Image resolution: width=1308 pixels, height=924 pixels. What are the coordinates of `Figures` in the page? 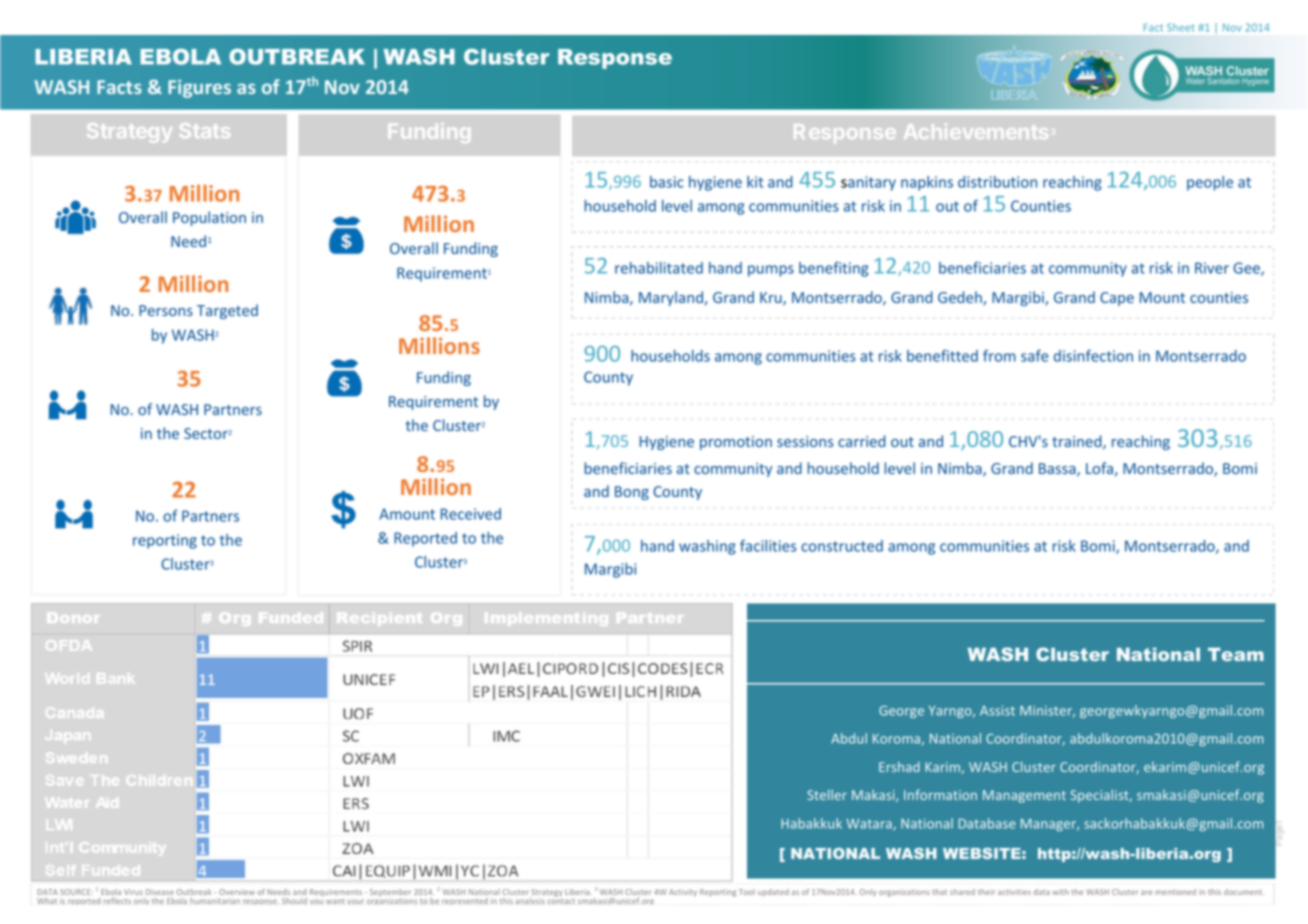 It's located at (199, 88).
